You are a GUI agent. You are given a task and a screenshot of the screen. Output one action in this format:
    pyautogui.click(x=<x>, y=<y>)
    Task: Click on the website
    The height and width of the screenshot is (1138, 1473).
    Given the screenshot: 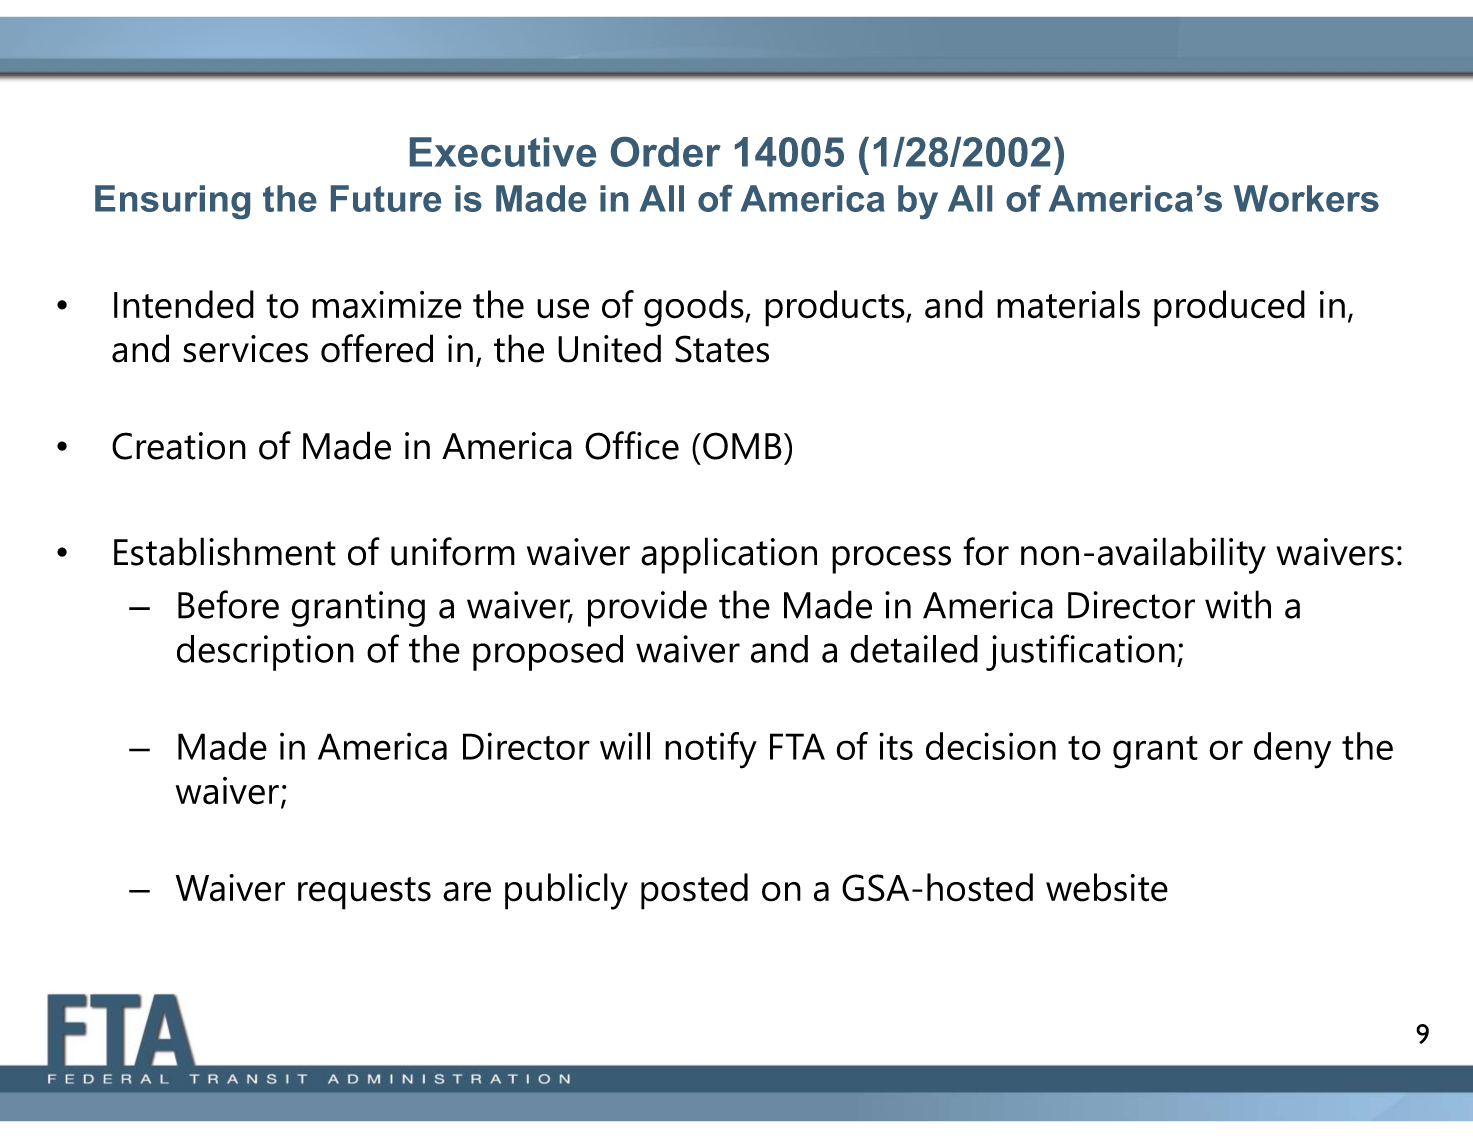 What is the action you would take?
    pyautogui.click(x=1107, y=887)
